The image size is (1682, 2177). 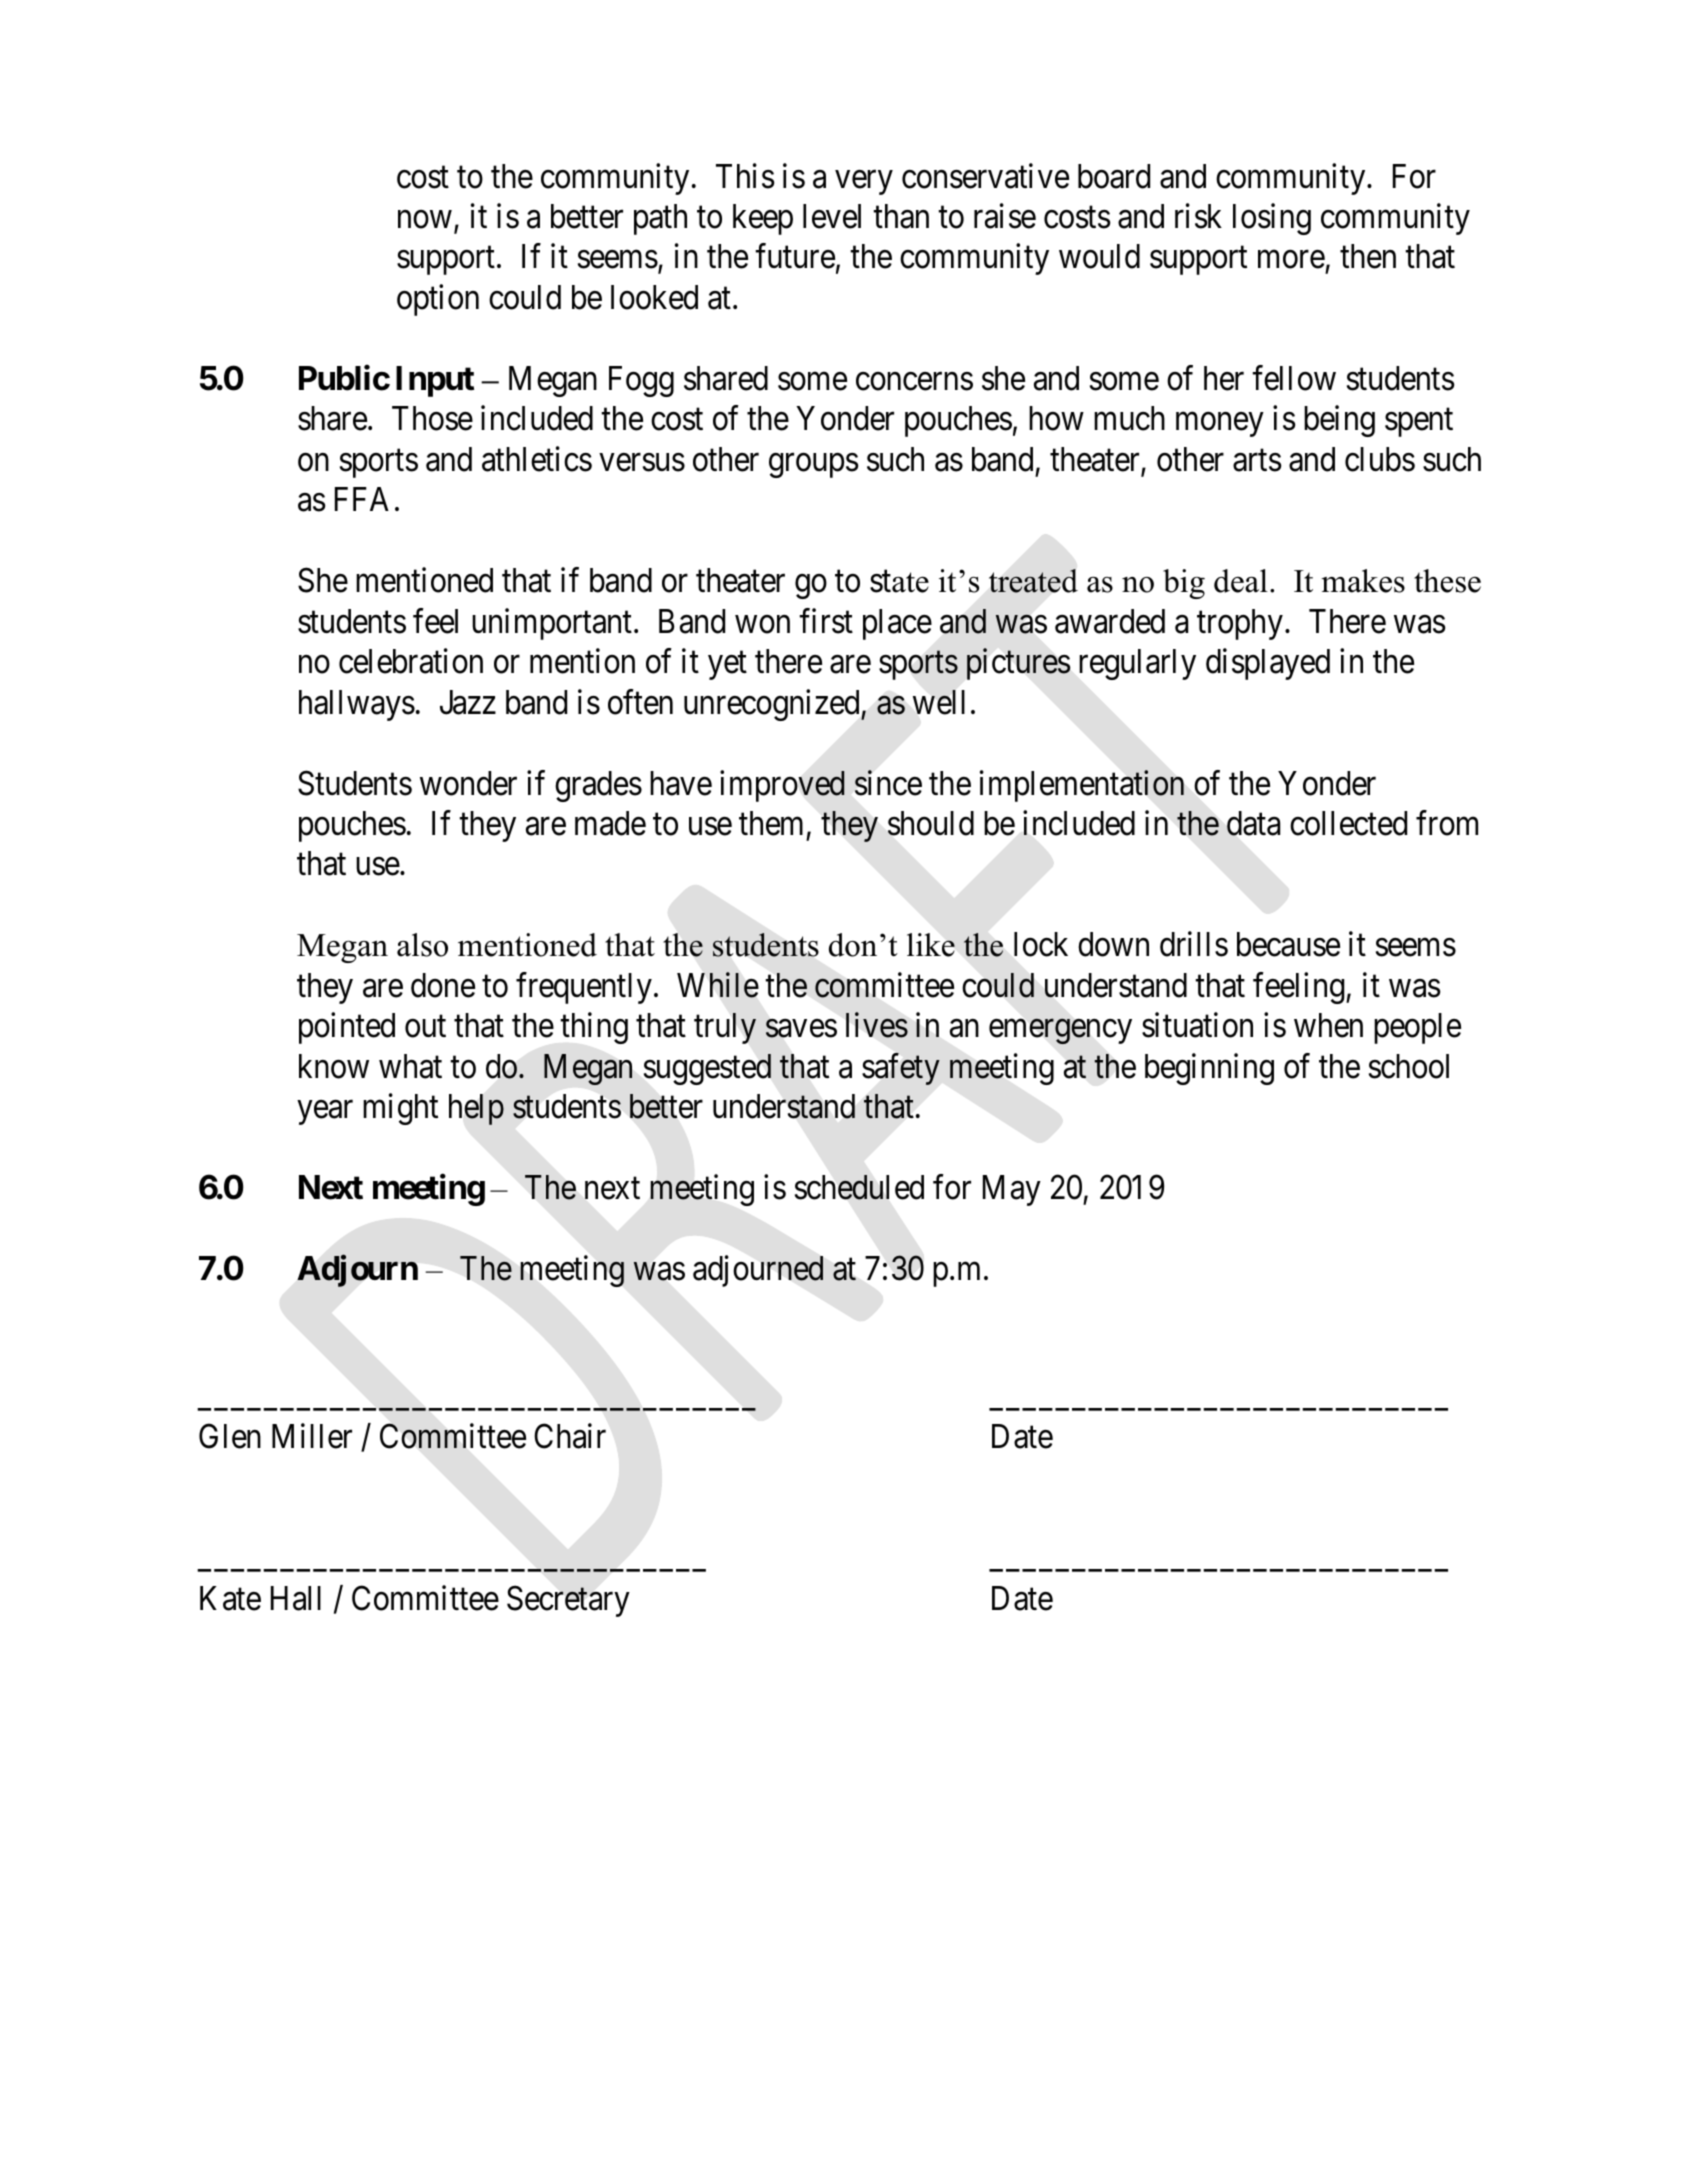 I want to click on losing, so click(x=1272, y=219).
